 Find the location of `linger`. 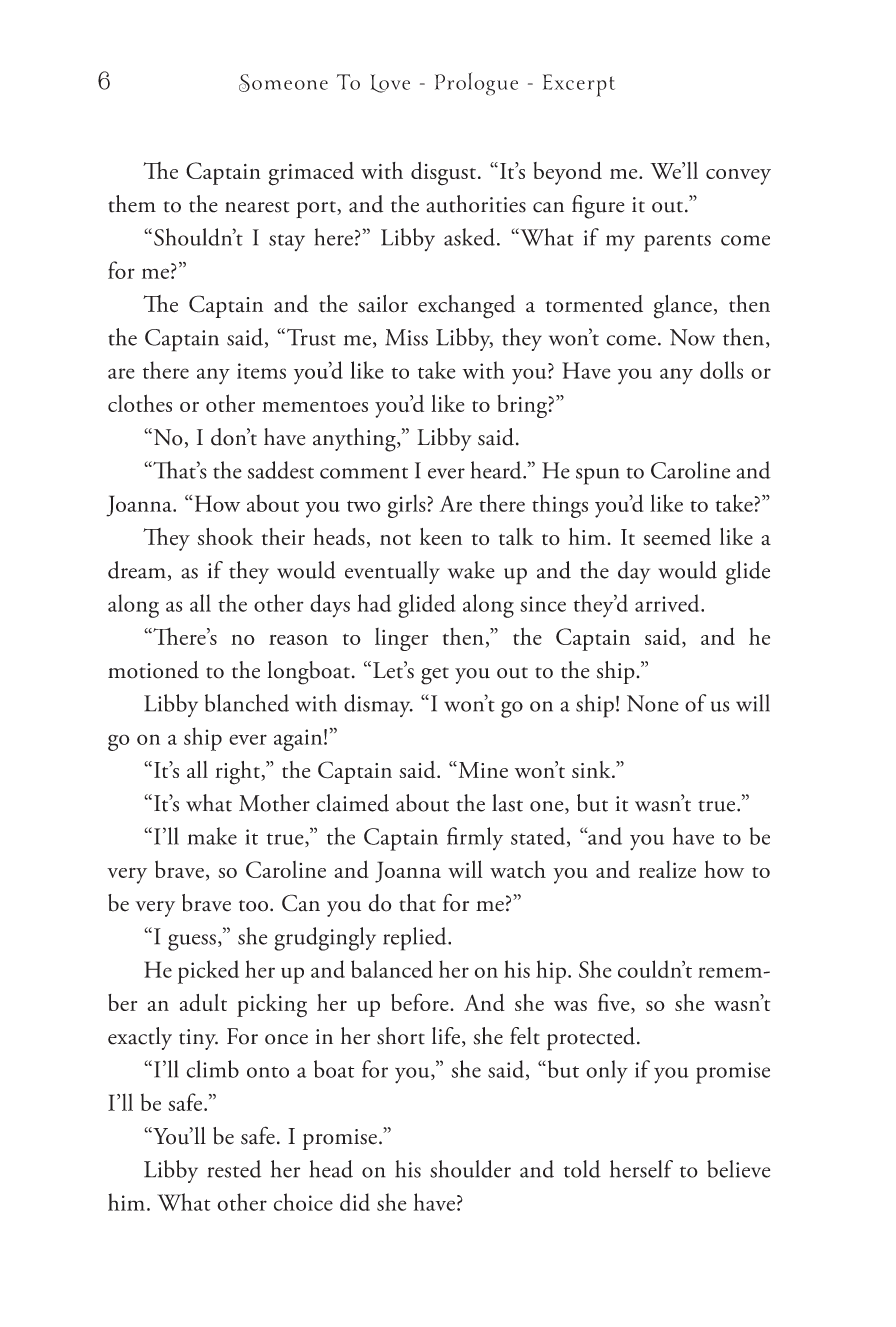

linger is located at coordinates (401, 639).
